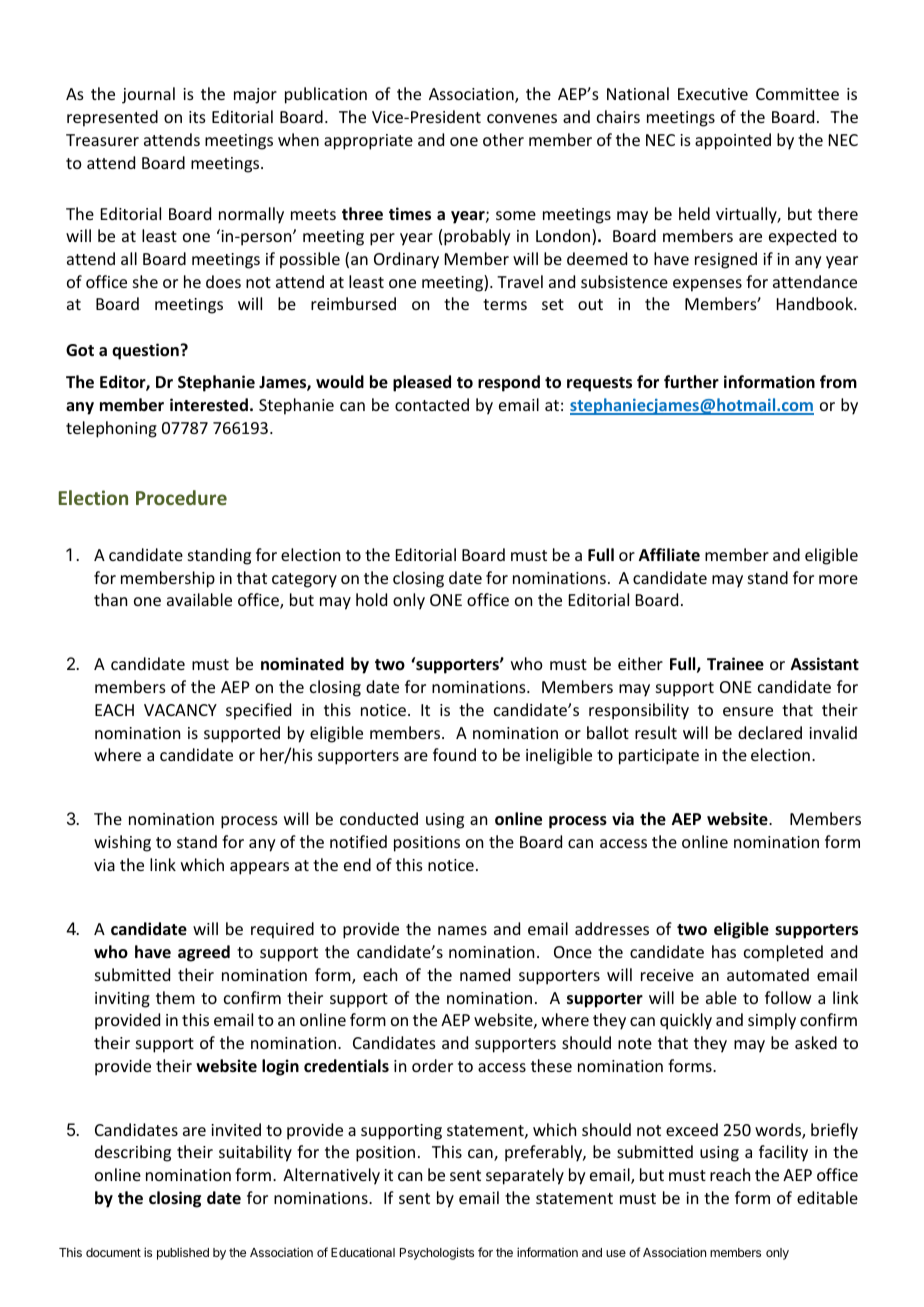 The width and height of the screenshot is (924, 1307). I want to click on Trainee, so click(735, 664).
